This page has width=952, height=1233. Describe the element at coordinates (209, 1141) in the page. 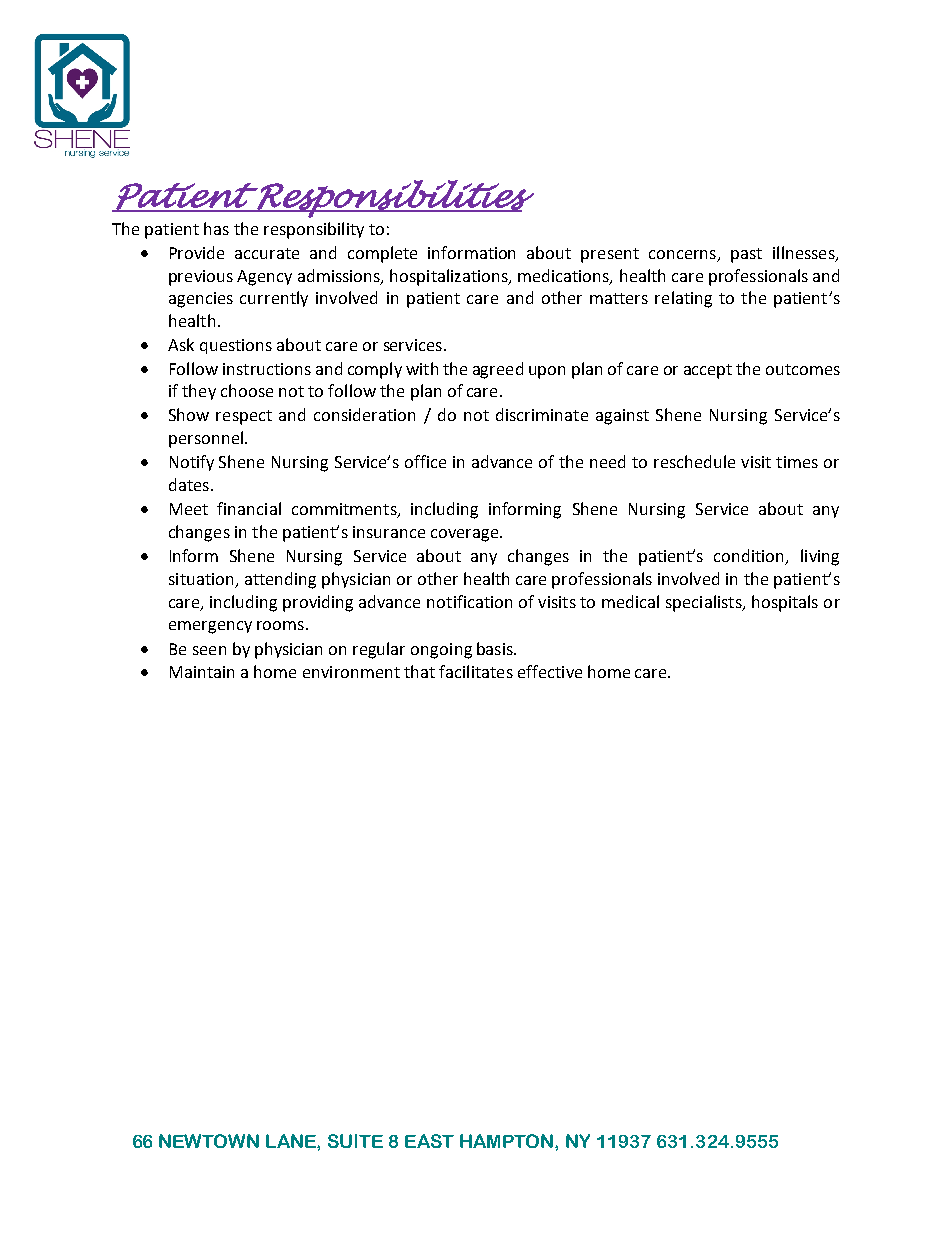

I see `NEWTOWN` at that location.
